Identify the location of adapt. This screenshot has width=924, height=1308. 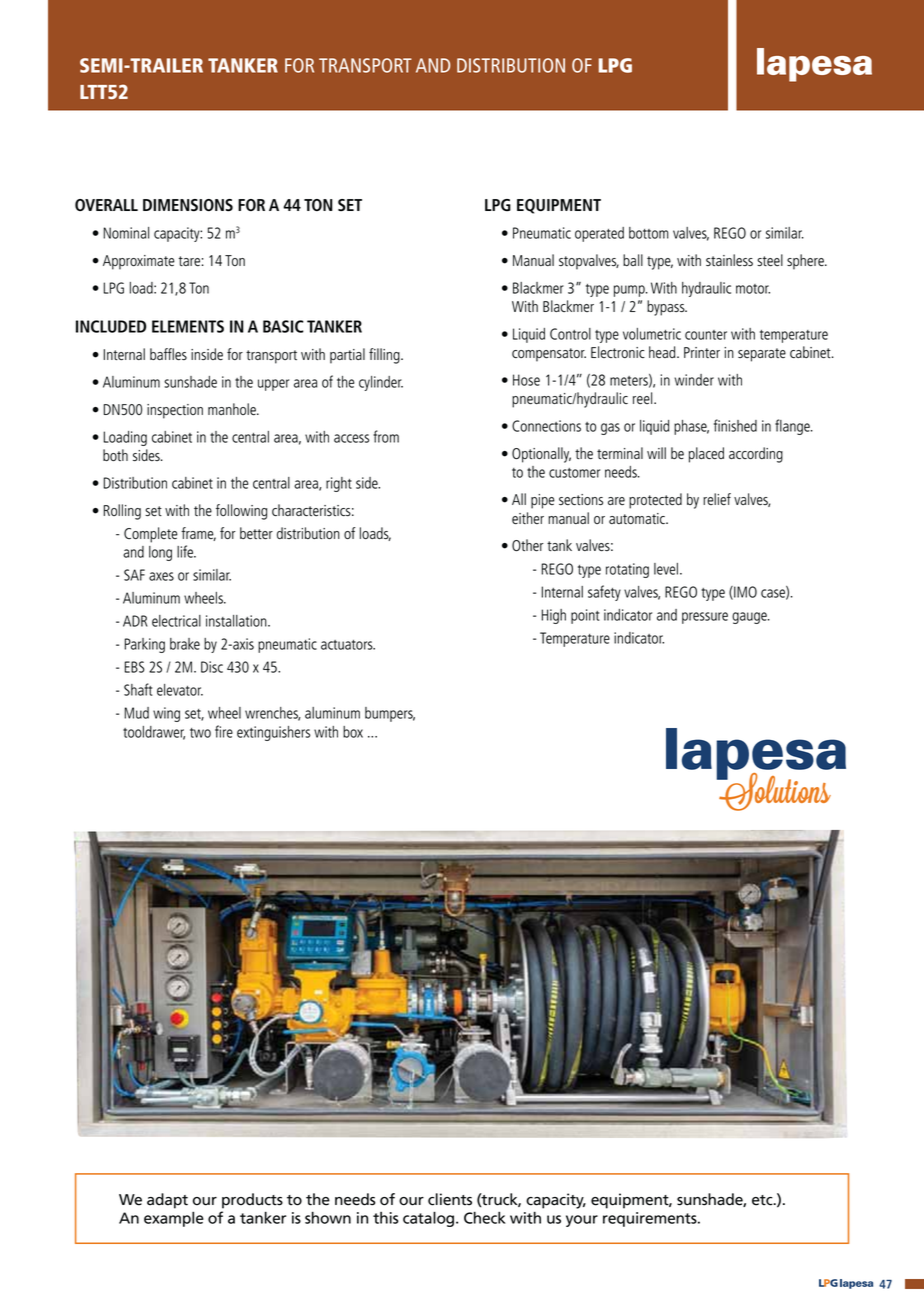
(167, 1201).
